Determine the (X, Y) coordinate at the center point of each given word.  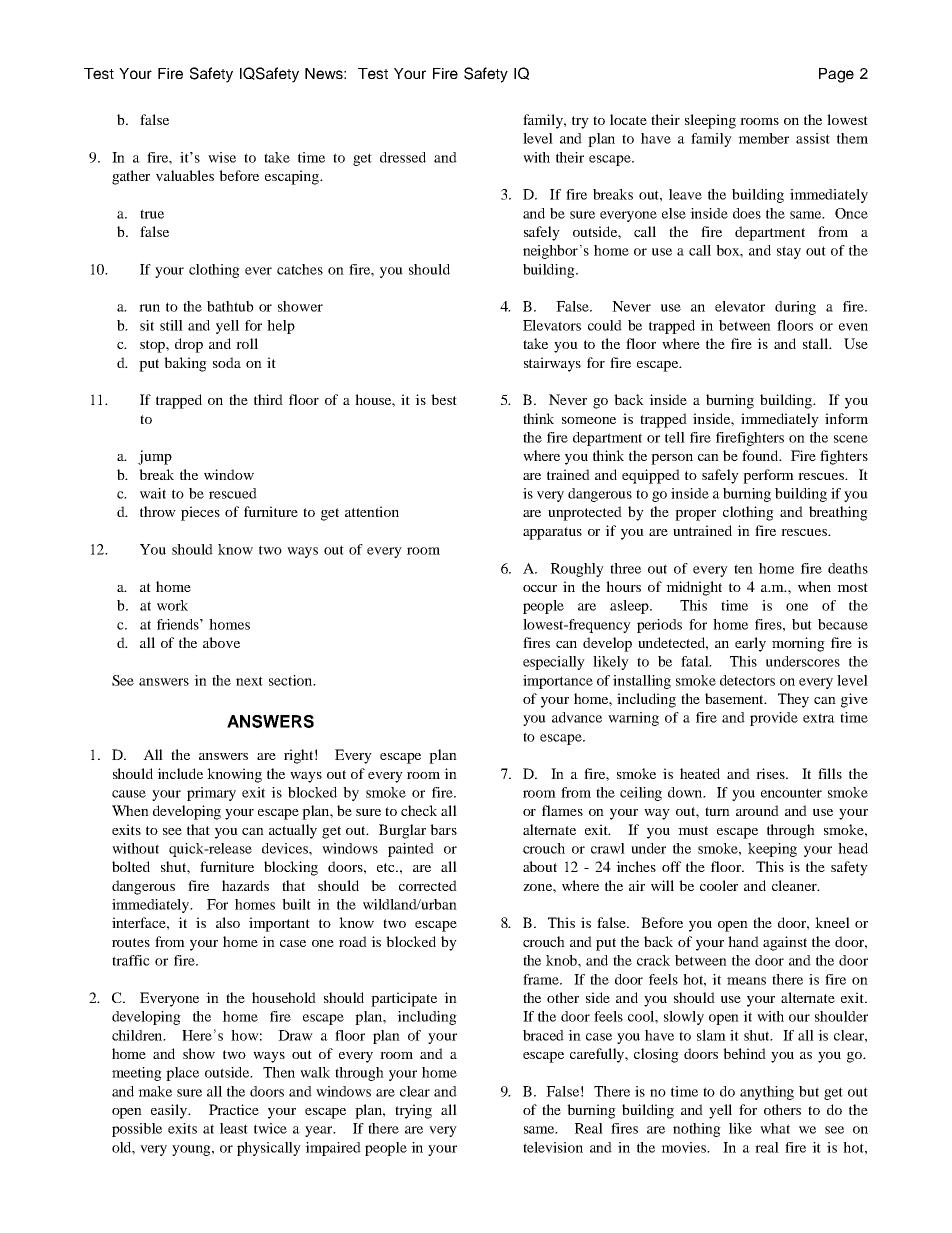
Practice (234, 1109)
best (444, 399)
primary (211, 794)
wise (222, 157)
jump (155, 457)
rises (771, 773)
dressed (403, 157)
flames (562, 810)
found (761, 455)
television (553, 1147)
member (763, 138)
